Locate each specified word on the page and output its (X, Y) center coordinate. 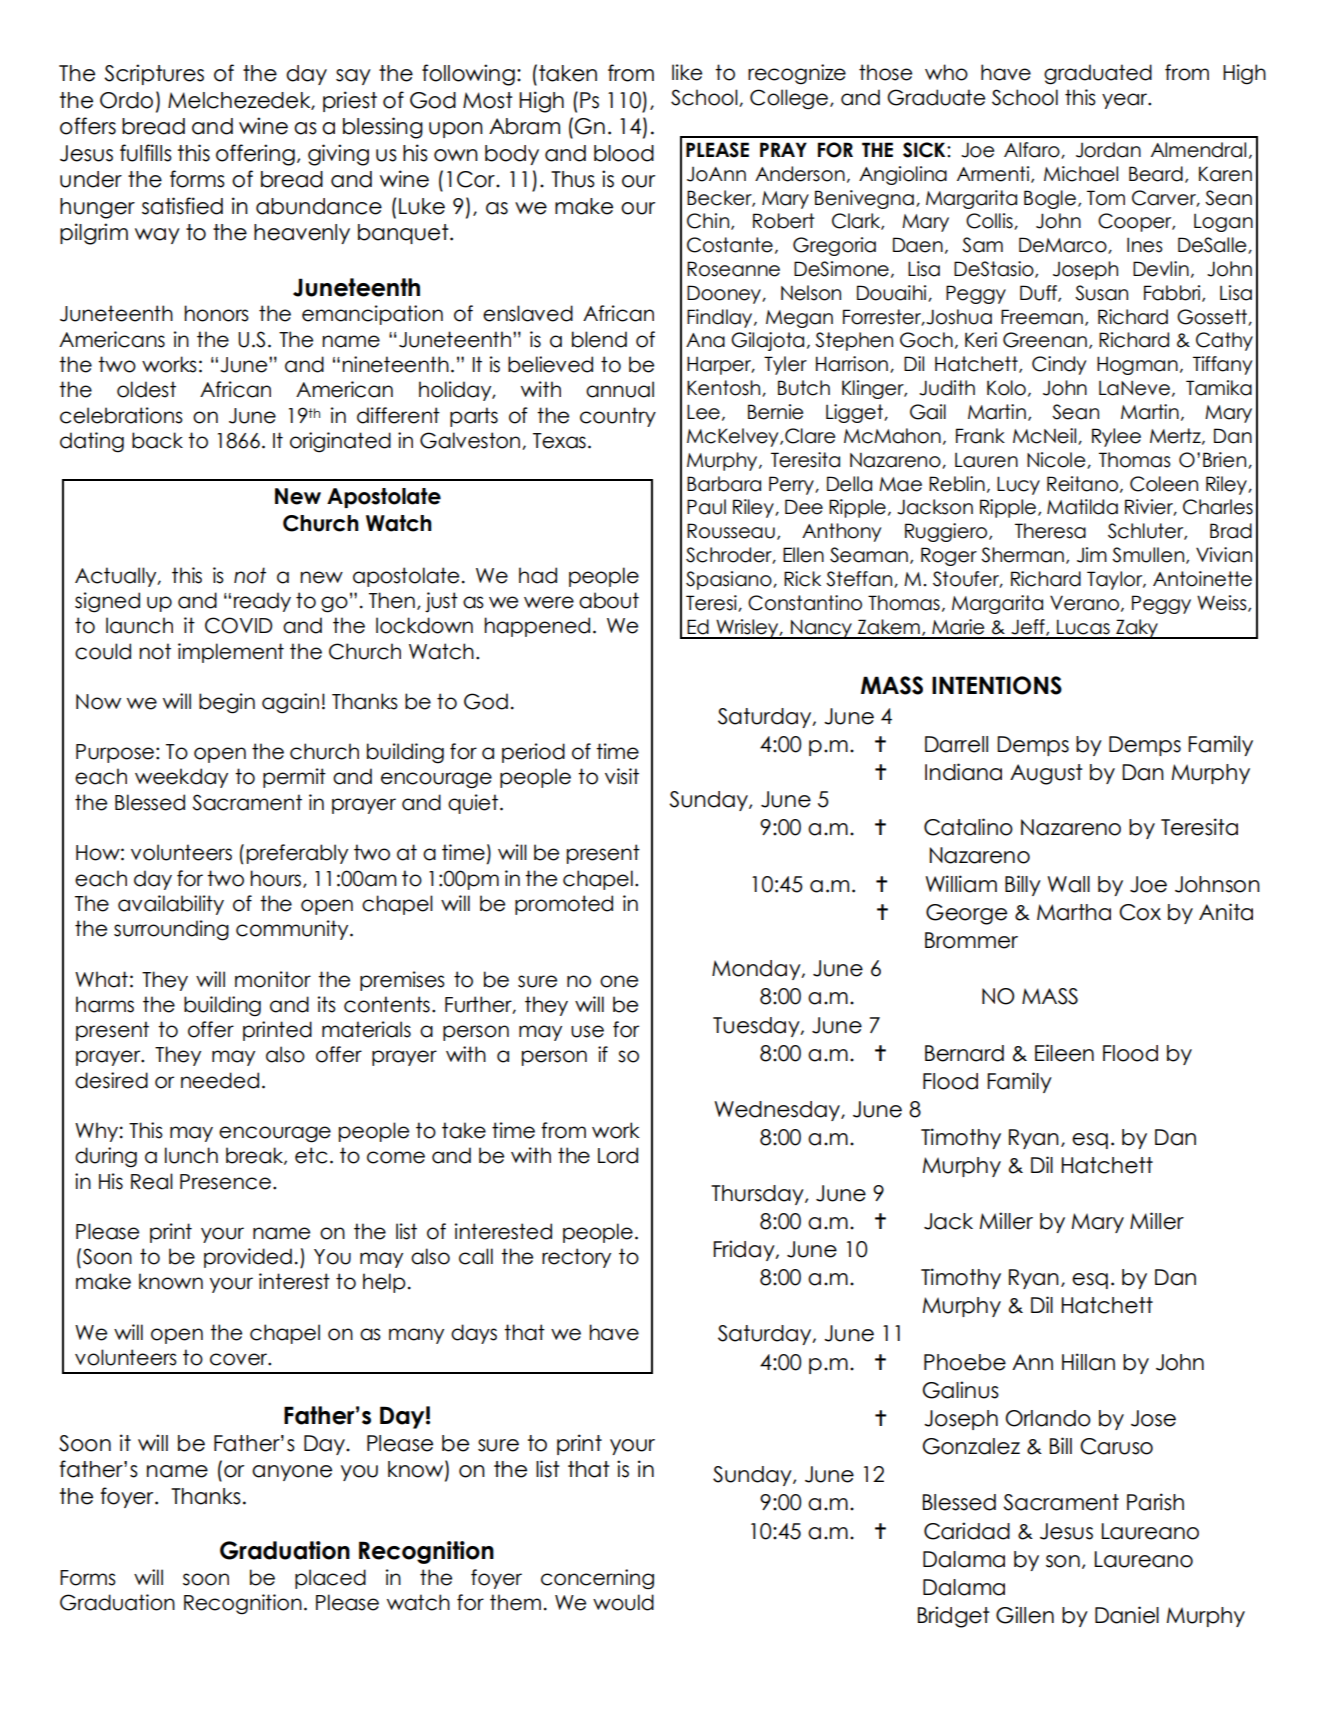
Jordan (1108, 150)
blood (624, 153)
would (623, 1602)
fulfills (146, 153)
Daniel (1127, 1615)
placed (330, 1579)
